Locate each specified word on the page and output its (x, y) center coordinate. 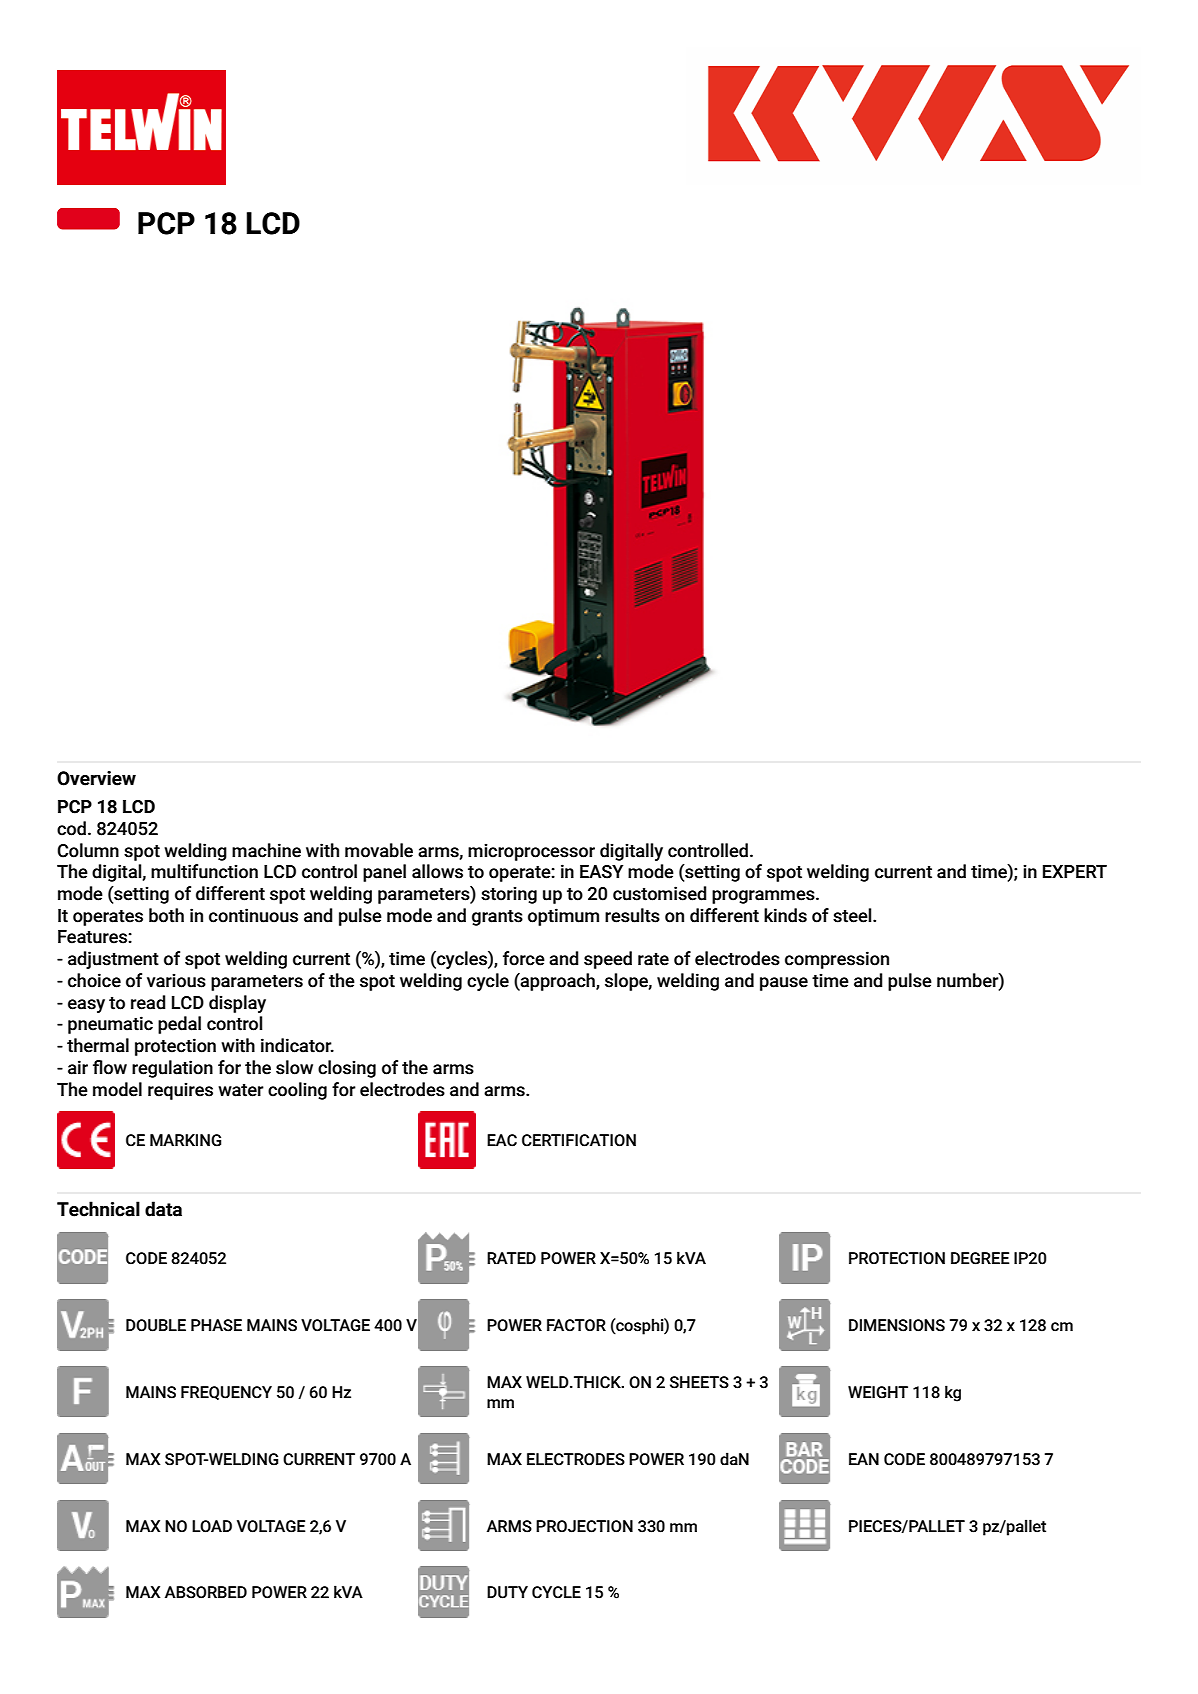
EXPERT (1075, 871)
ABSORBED (206, 1592)
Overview (96, 778)
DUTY (507, 1592)
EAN (864, 1459)
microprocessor (531, 852)
